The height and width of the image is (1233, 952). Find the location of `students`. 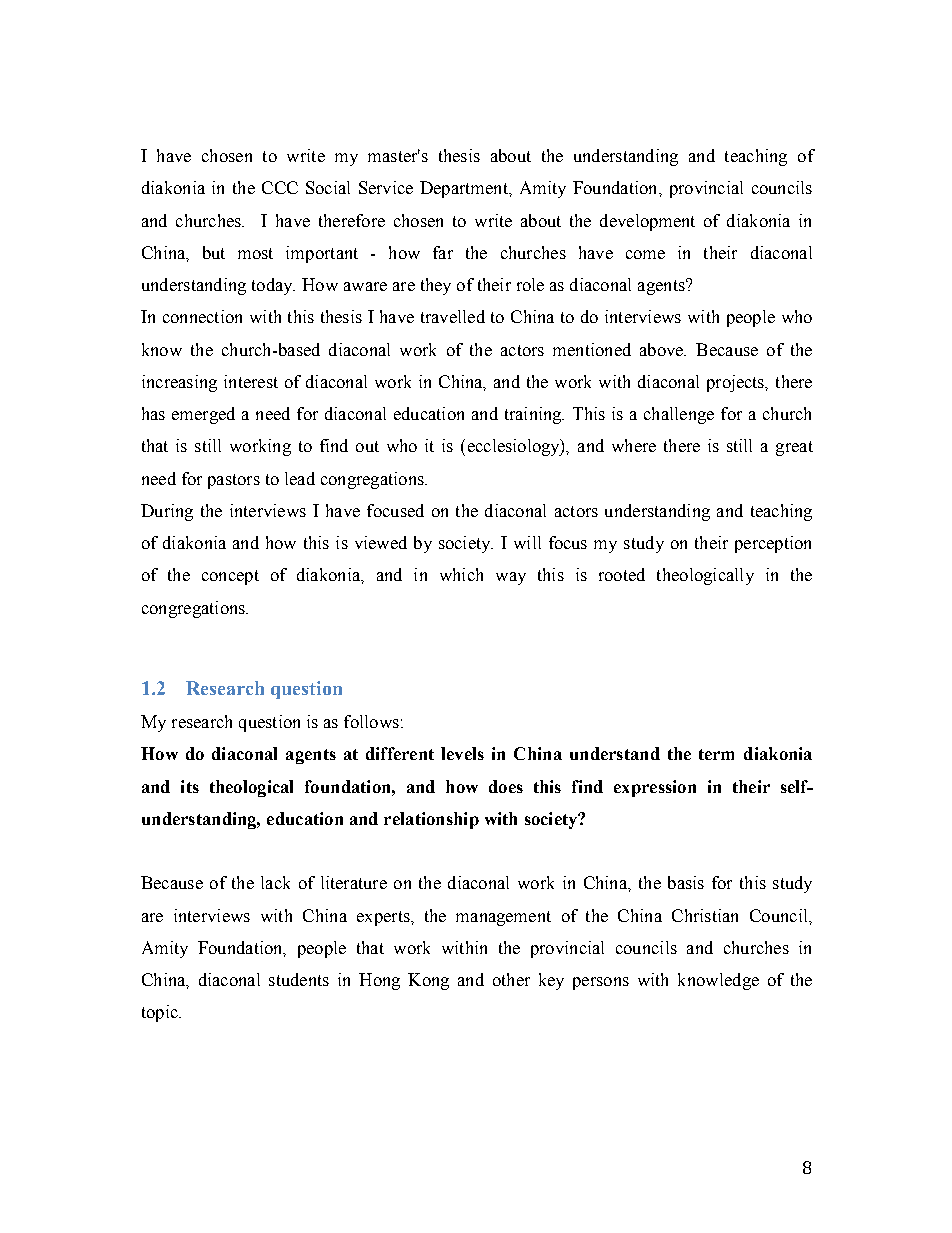

students is located at coordinates (299, 979).
